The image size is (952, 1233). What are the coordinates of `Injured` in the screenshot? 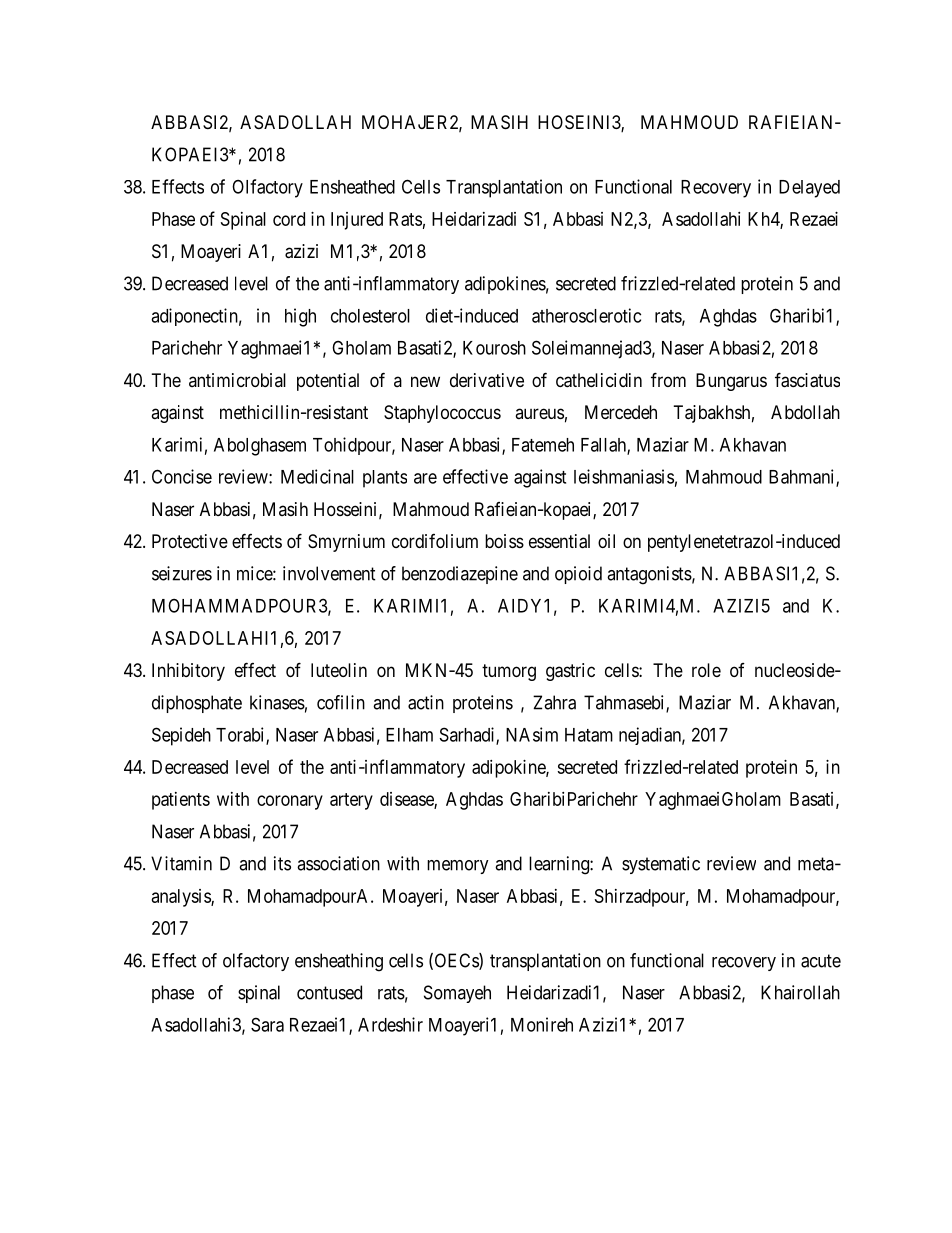 It's located at (357, 221).
